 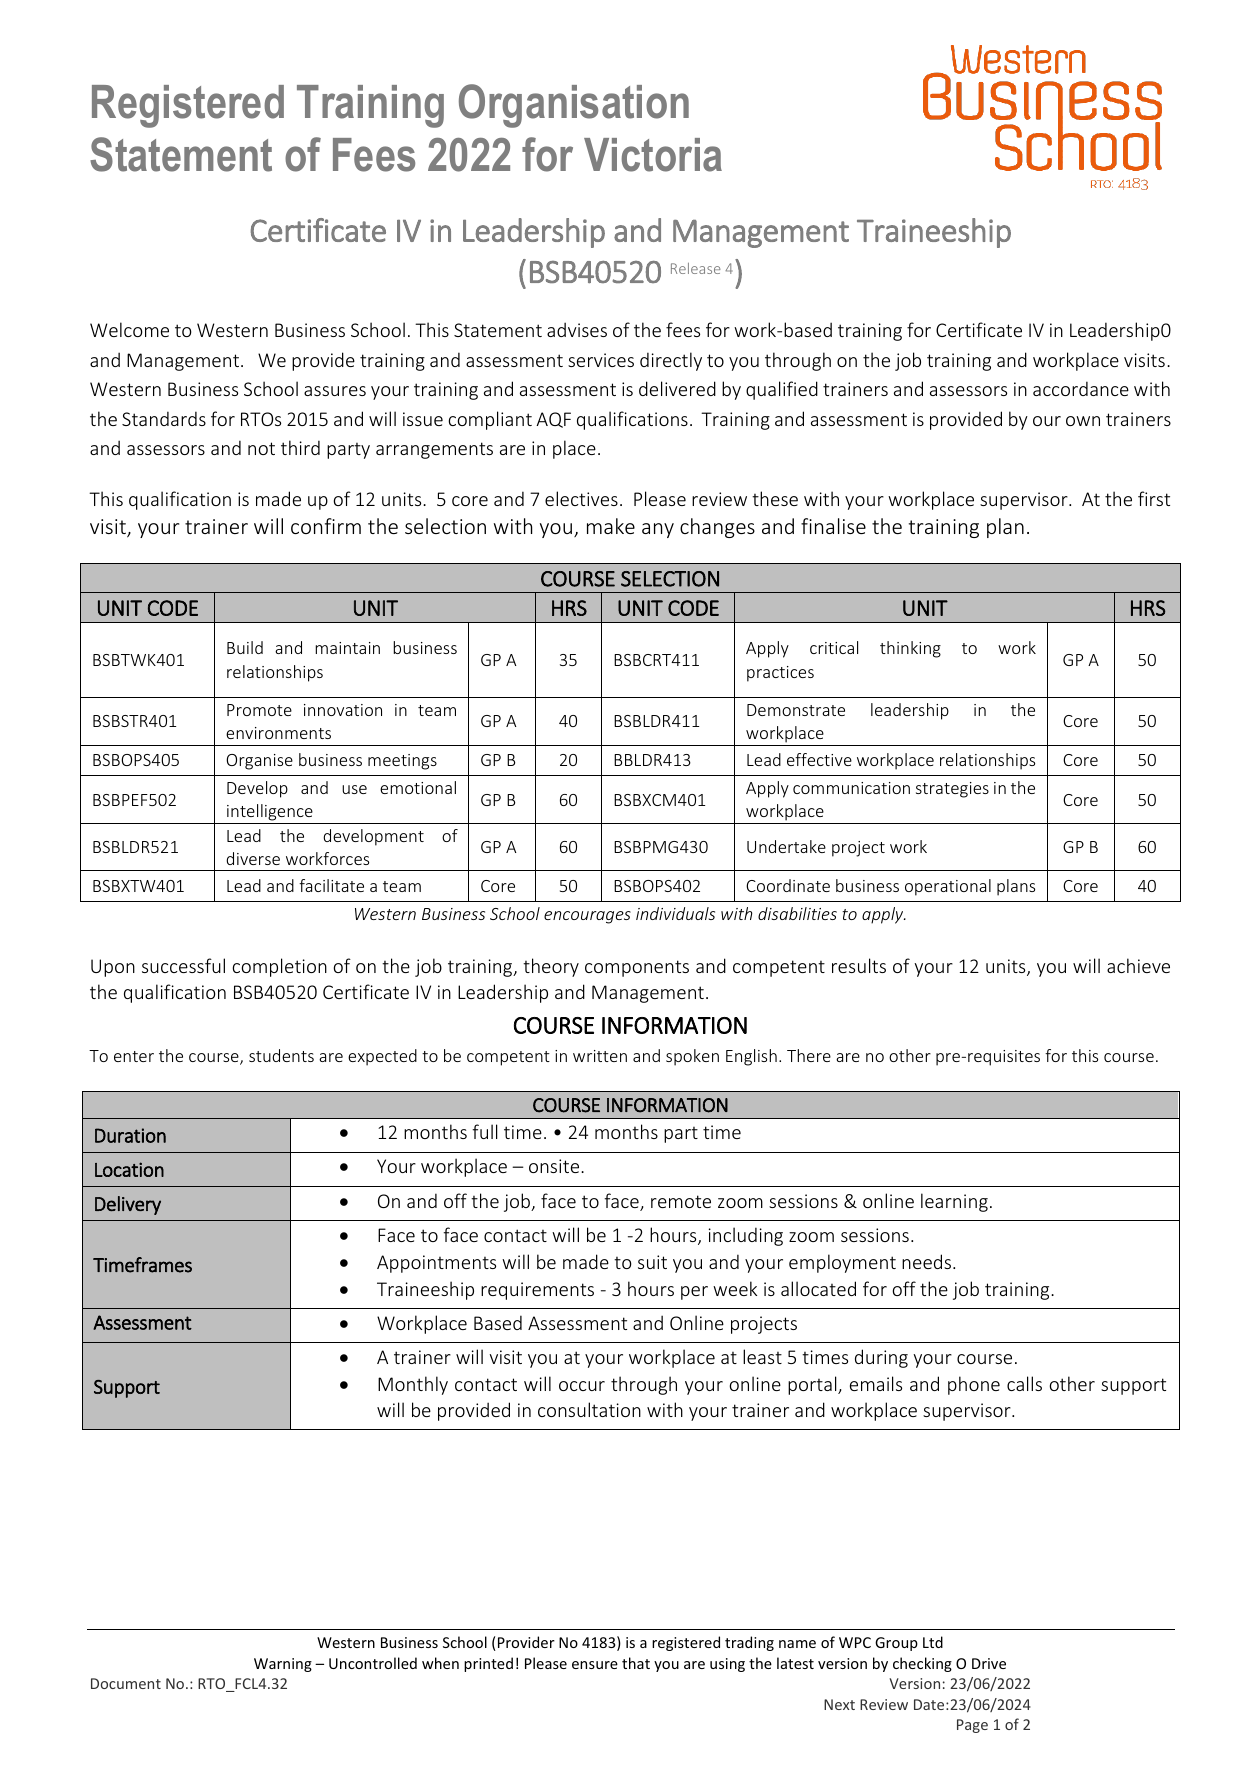 I want to click on Build, so click(x=245, y=647).
